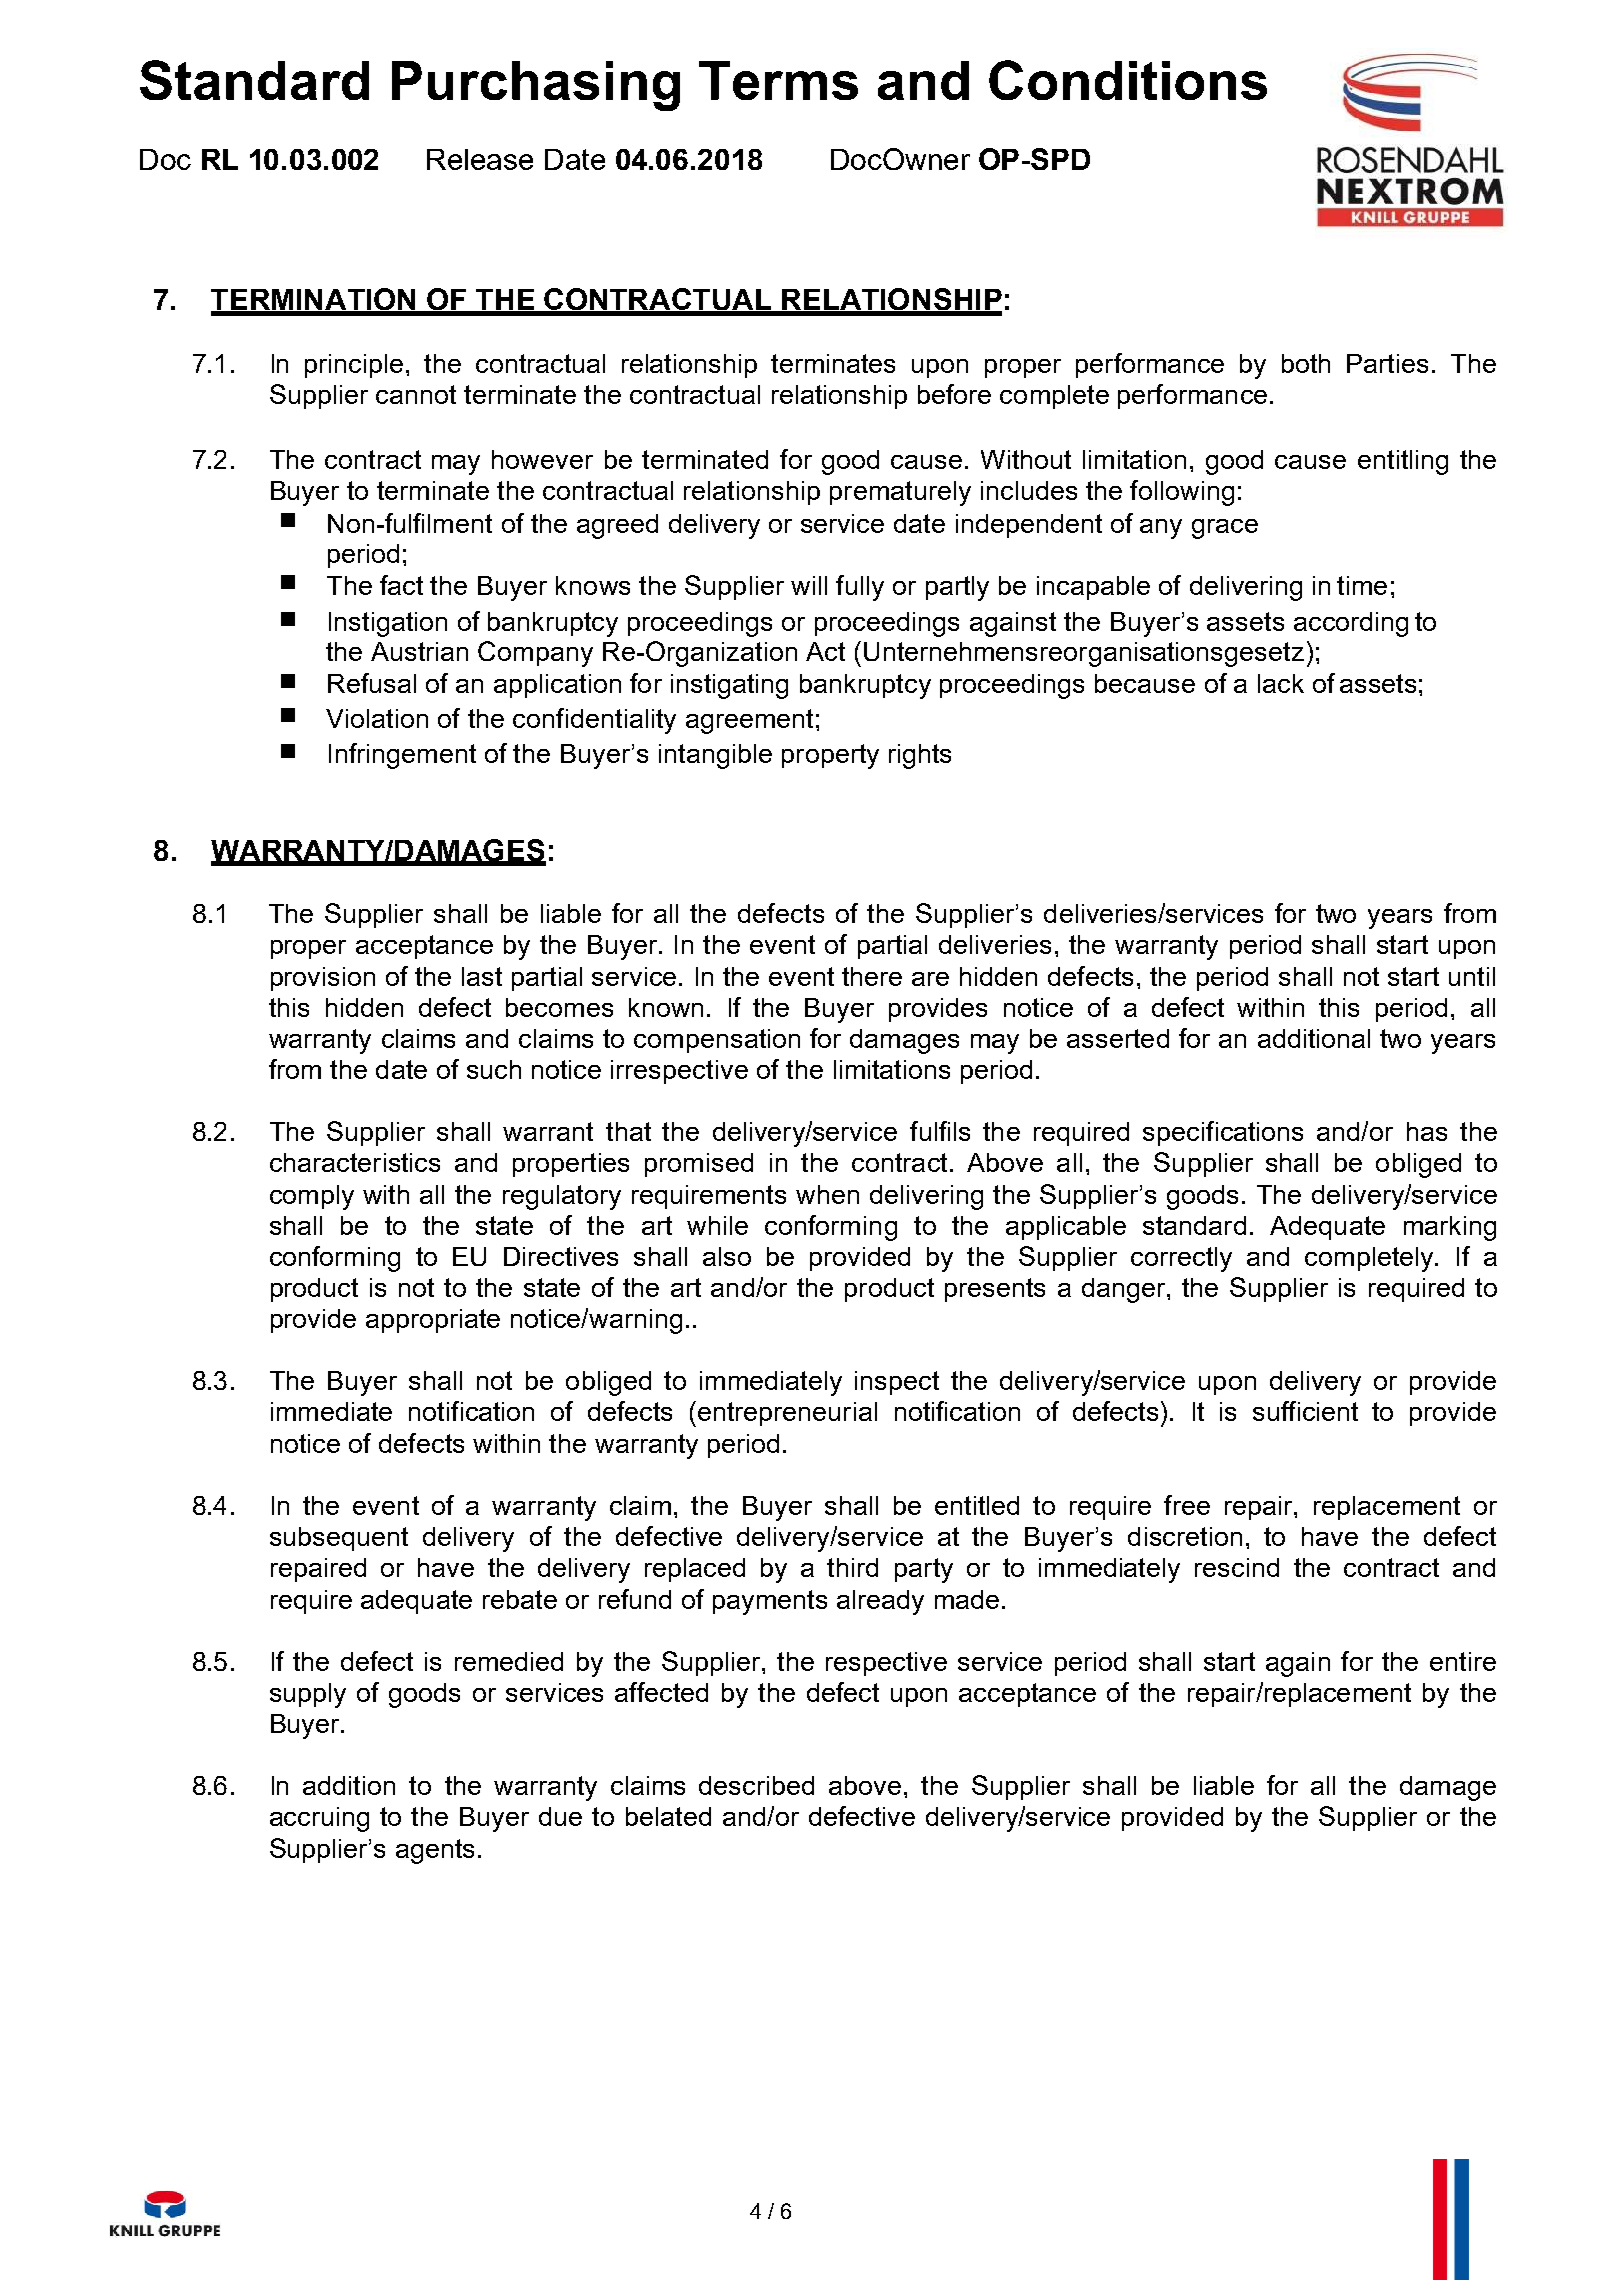 The width and height of the screenshot is (1612, 2280). What do you see at coordinates (778, 80) in the screenshot?
I see `Terms` at bounding box center [778, 80].
